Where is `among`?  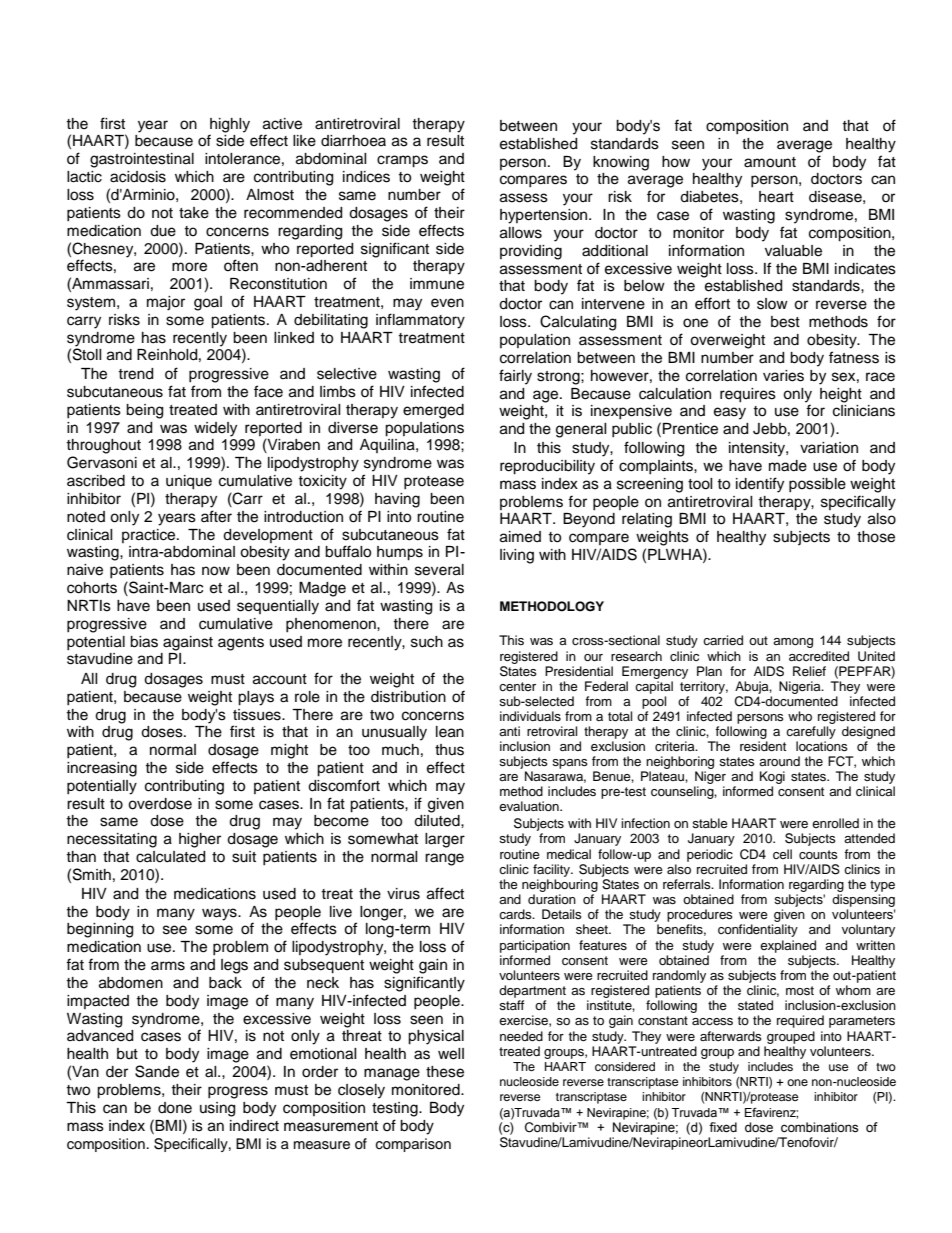
among is located at coordinates (793, 643).
